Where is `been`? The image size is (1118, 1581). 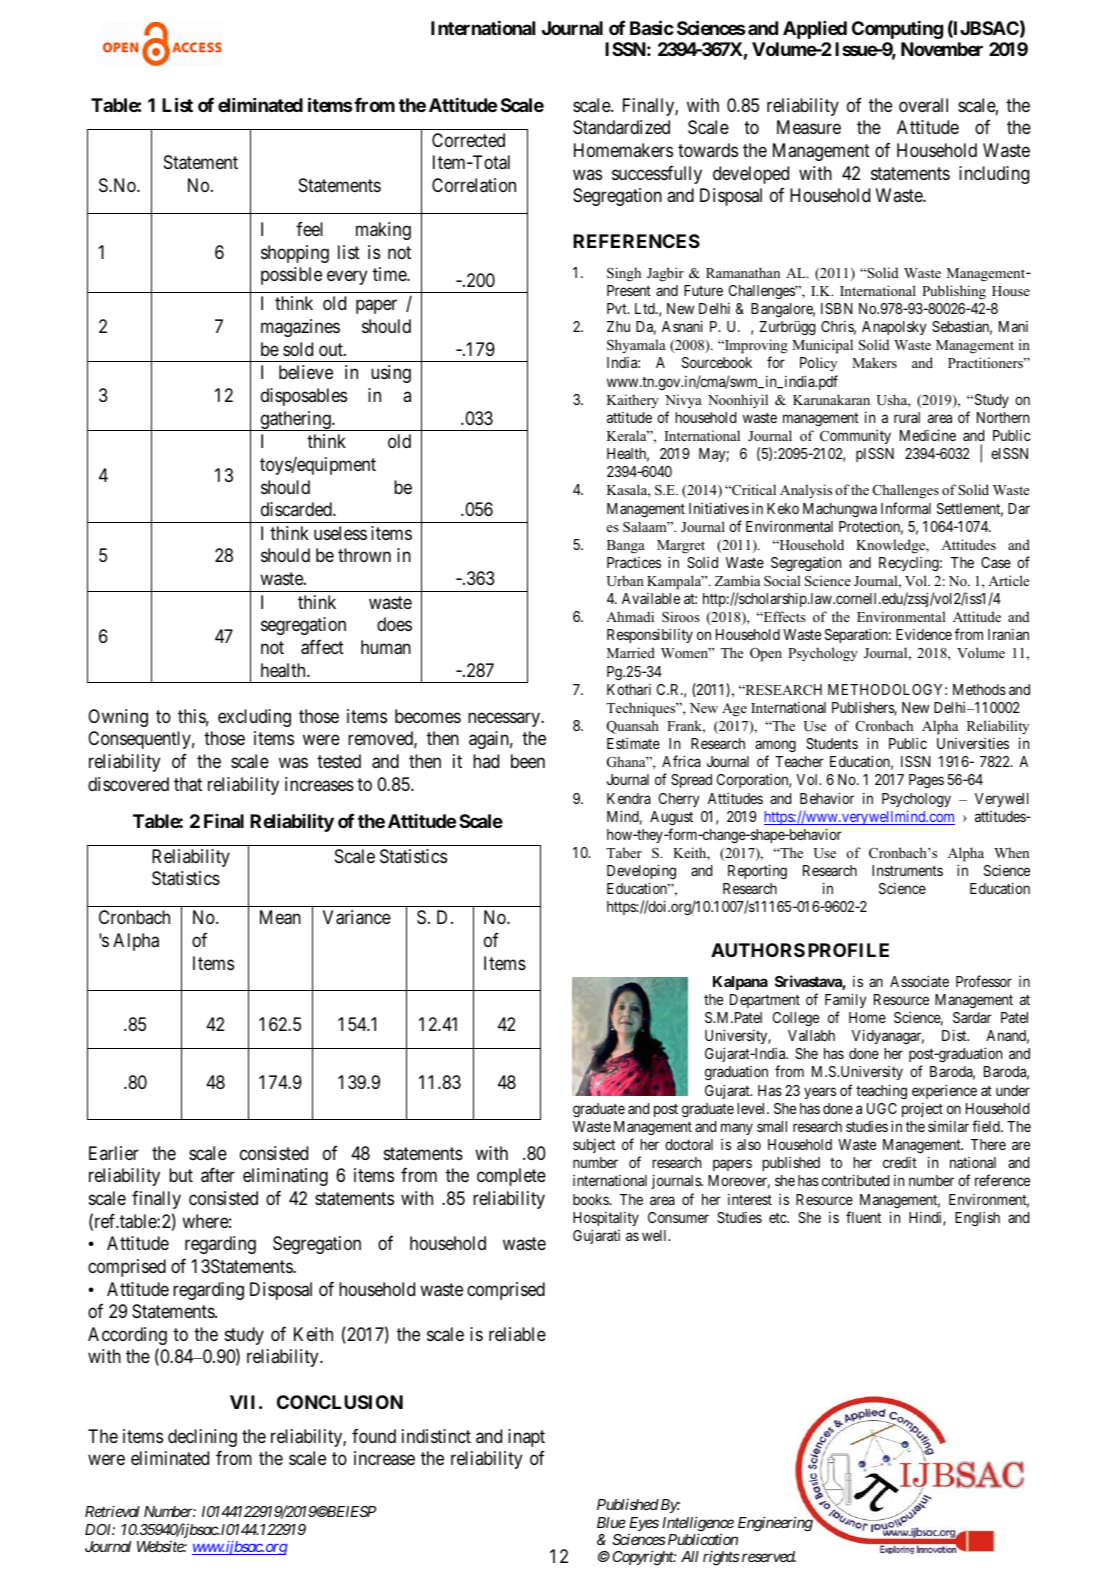 been is located at coordinates (528, 761).
